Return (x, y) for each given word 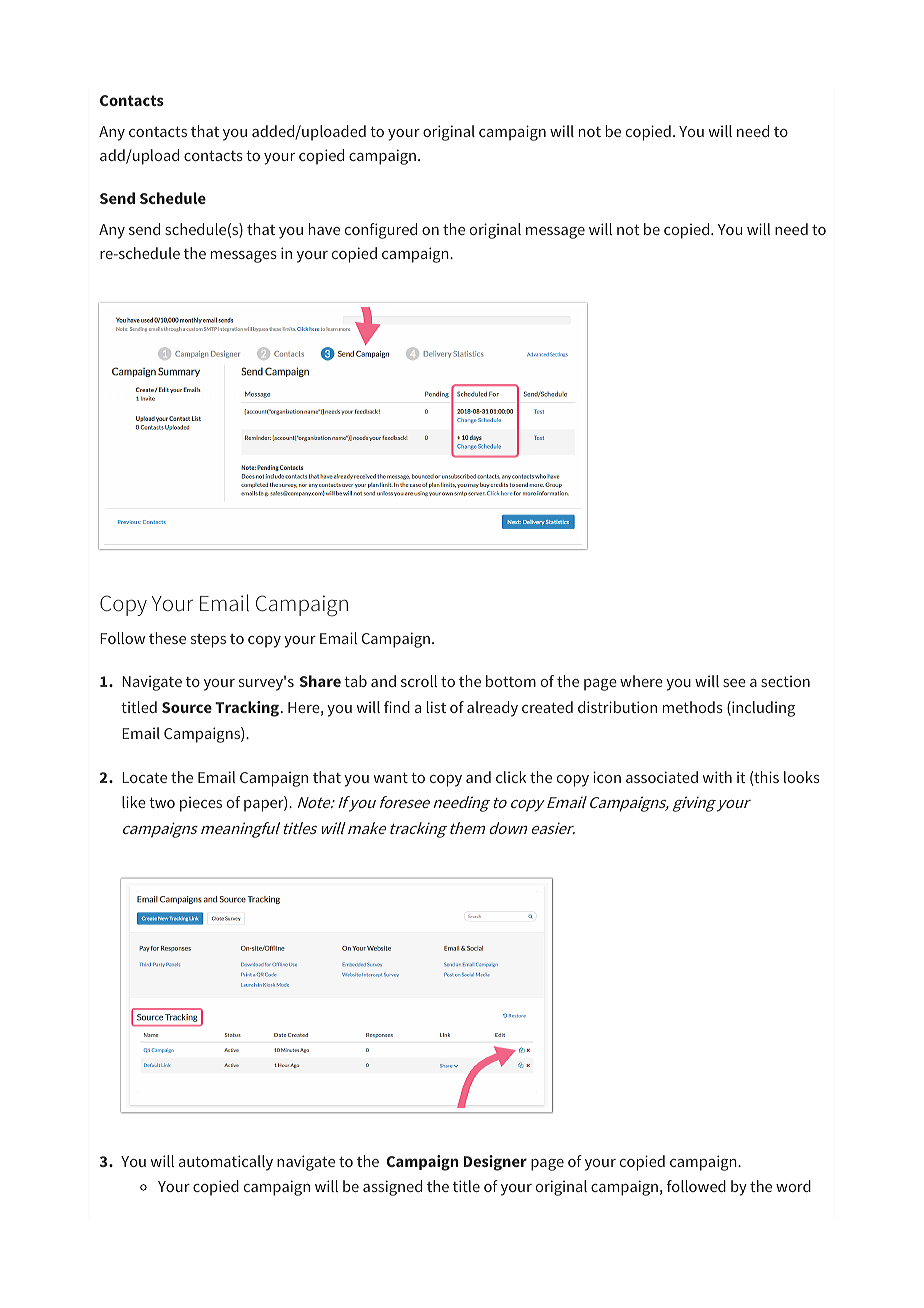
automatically (226, 1163)
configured (381, 231)
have (324, 229)
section (785, 681)
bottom (511, 681)
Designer (495, 1163)
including (762, 709)
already (492, 709)
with (717, 777)
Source (187, 707)
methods (693, 707)
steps (208, 641)
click (511, 777)
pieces (201, 804)
